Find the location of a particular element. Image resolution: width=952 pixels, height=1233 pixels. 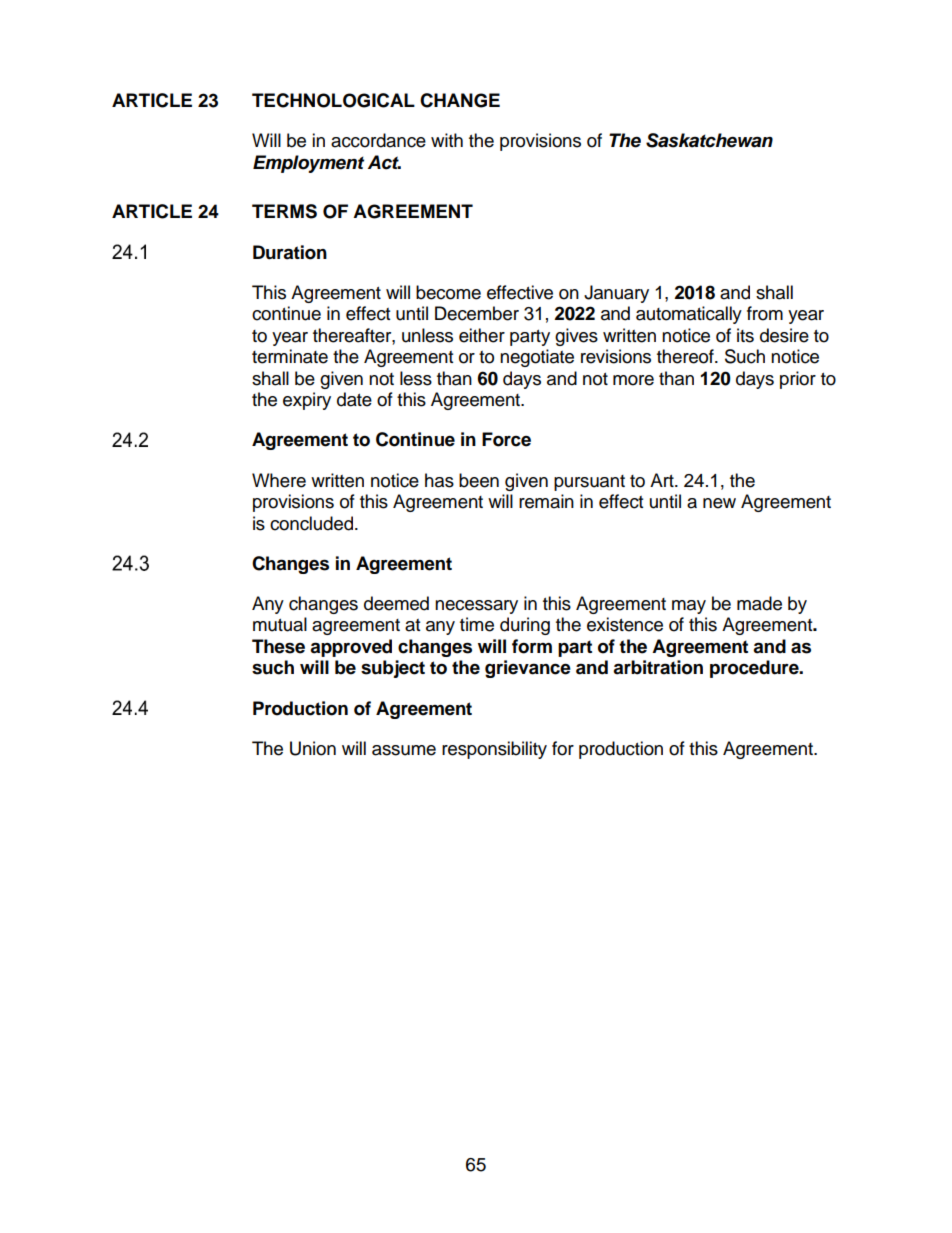

terminate is located at coordinates (290, 356).
